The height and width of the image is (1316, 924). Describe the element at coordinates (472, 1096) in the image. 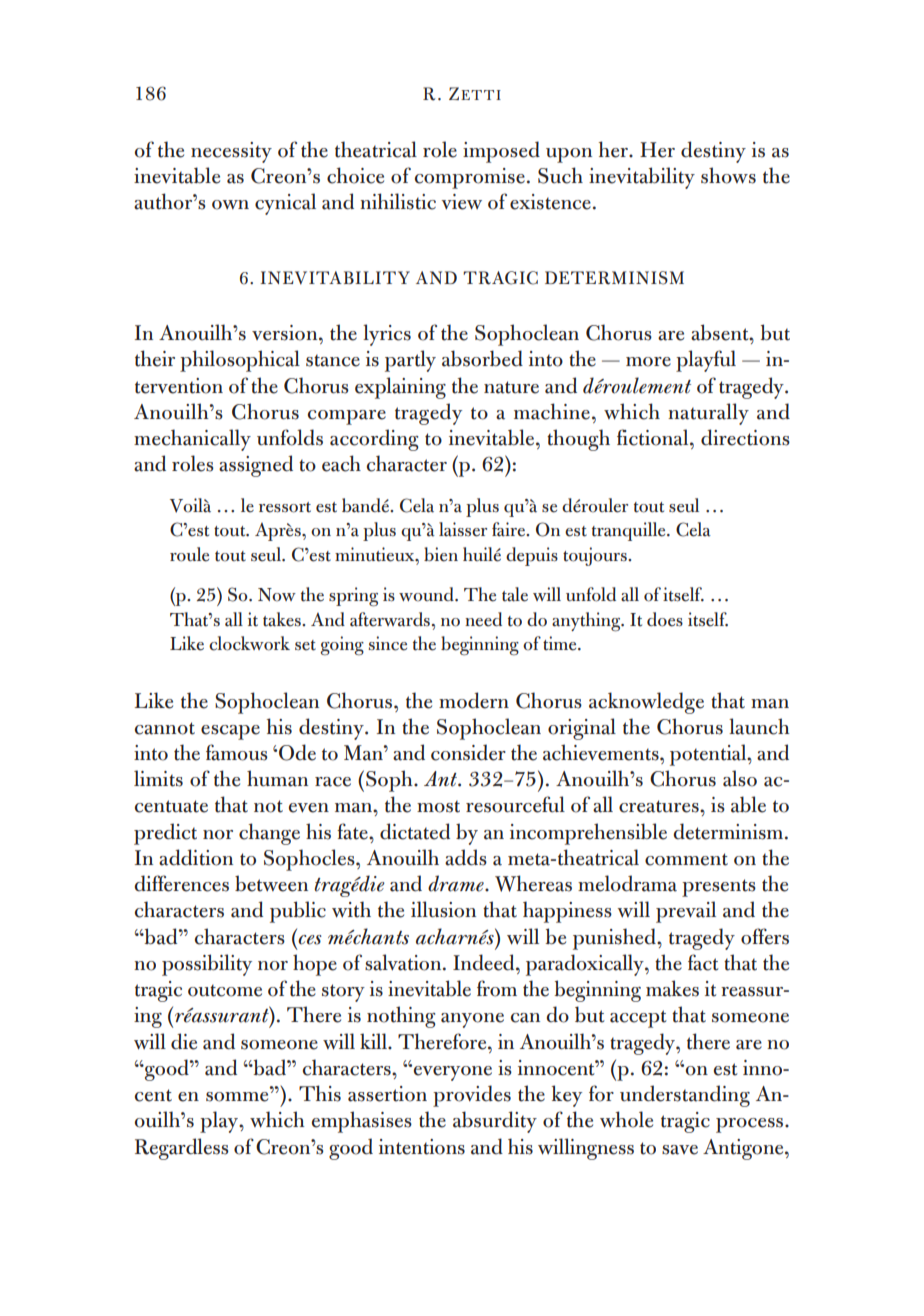

I see `provides` at that location.
